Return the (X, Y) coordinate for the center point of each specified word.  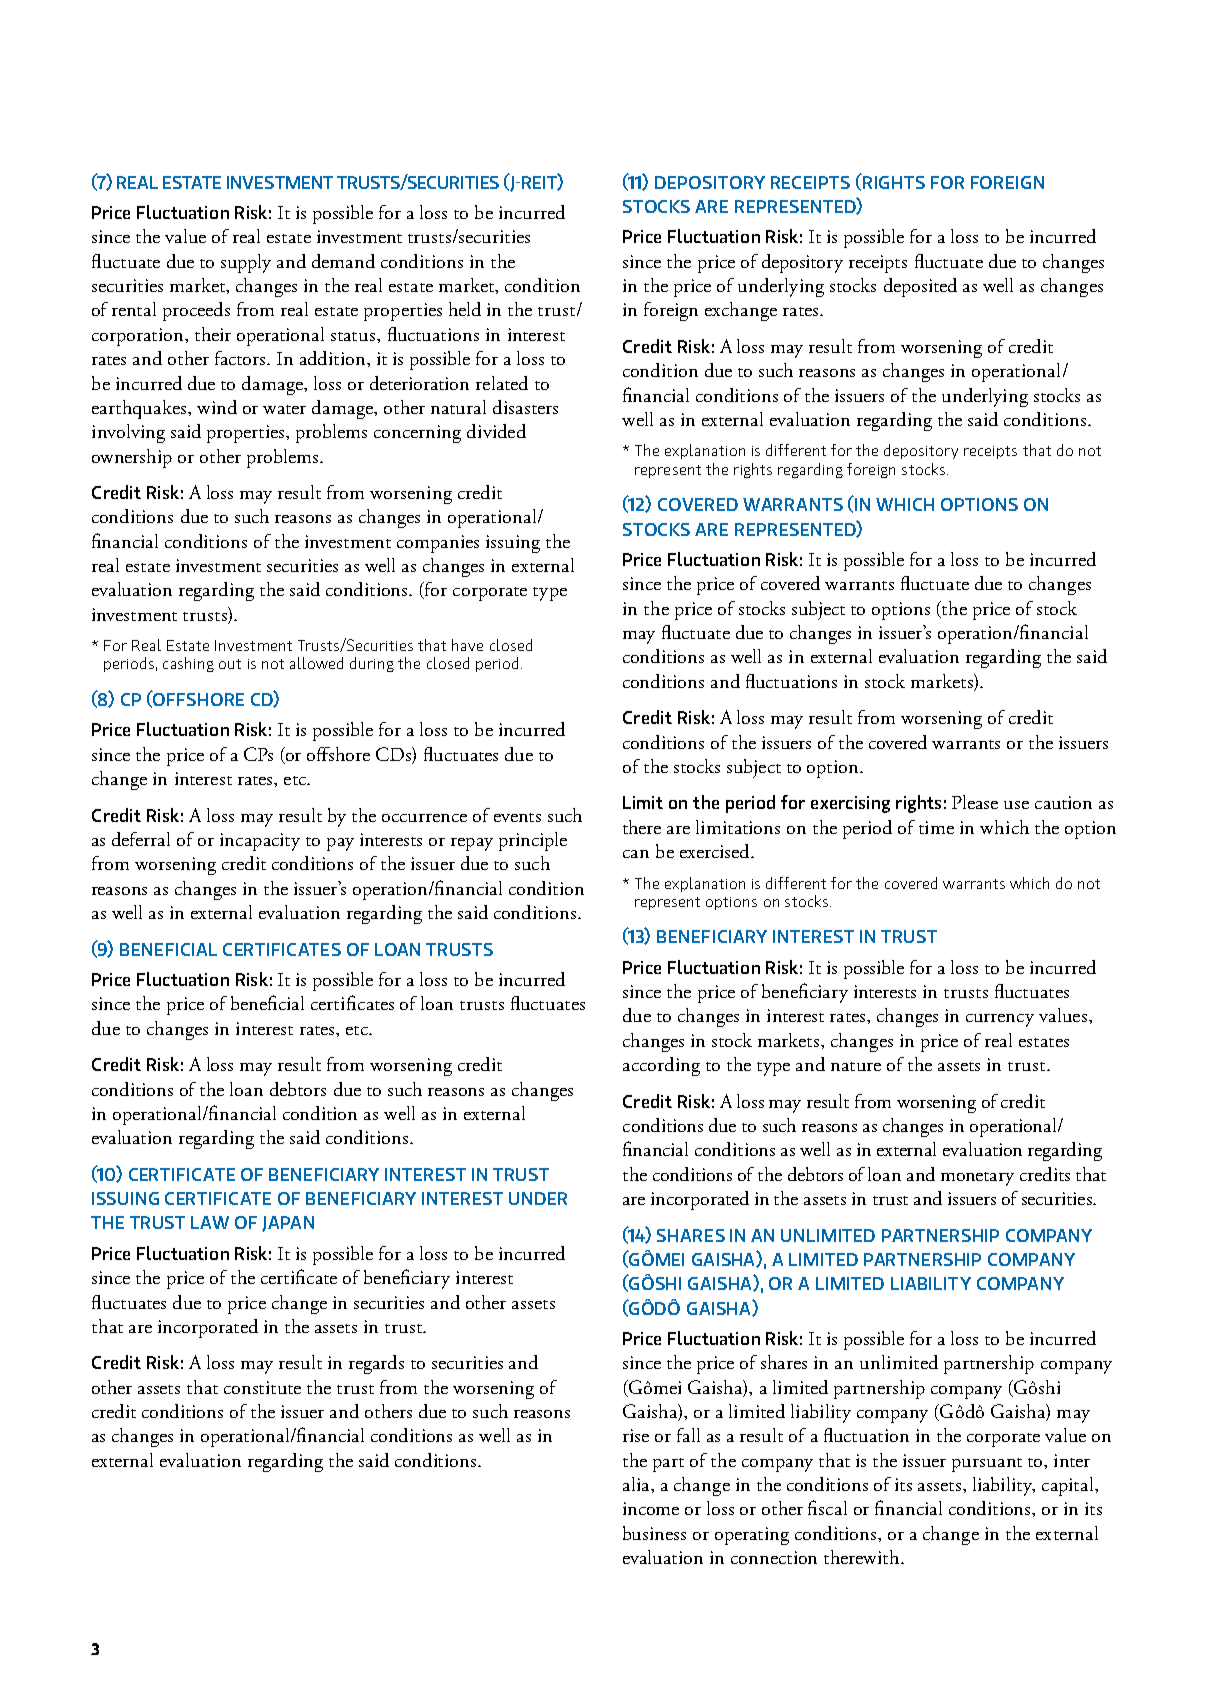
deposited (920, 287)
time (936, 827)
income (651, 1508)
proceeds (196, 311)
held (465, 309)
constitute (262, 1387)
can (636, 854)
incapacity (260, 842)
